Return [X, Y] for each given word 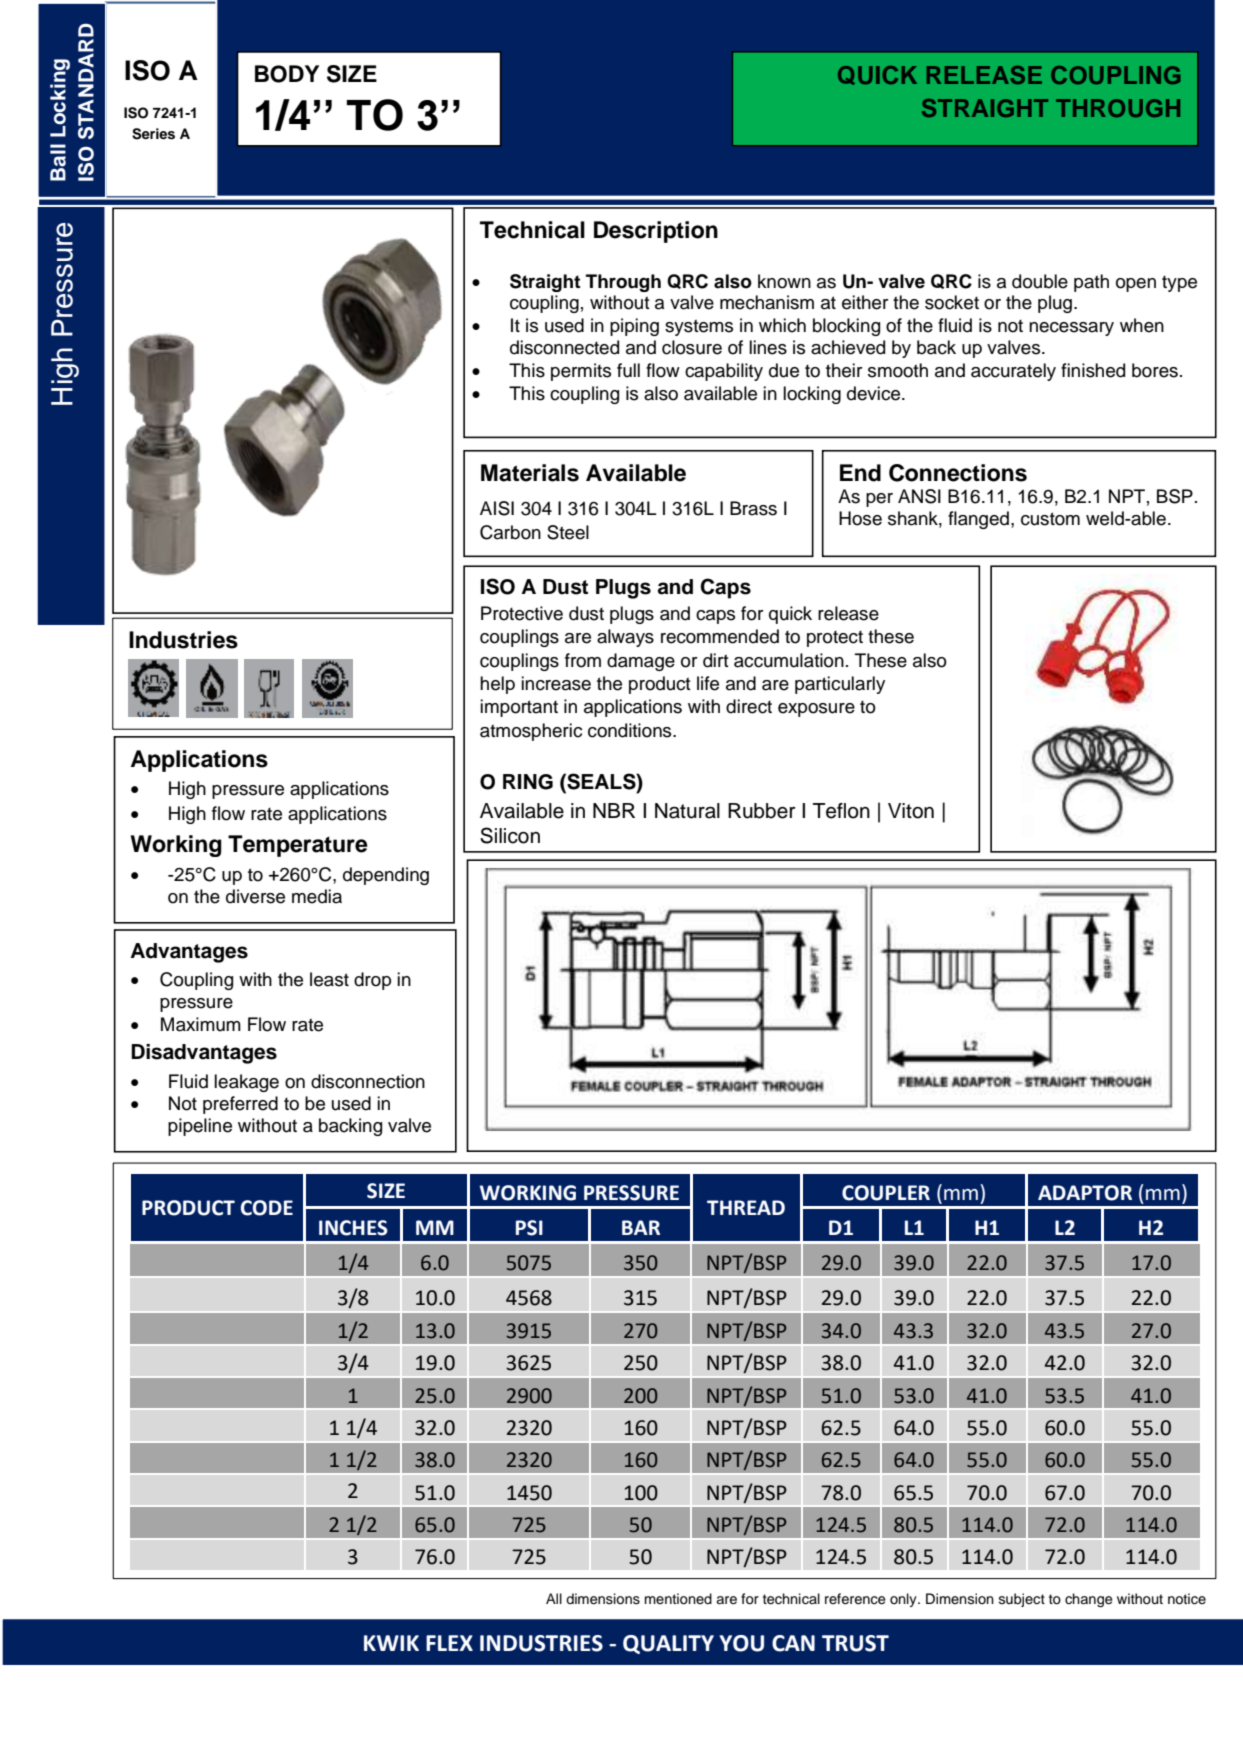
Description [656, 232]
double [1040, 281]
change [1089, 1600]
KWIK [391, 1643]
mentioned [678, 1598]
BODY [287, 74]
